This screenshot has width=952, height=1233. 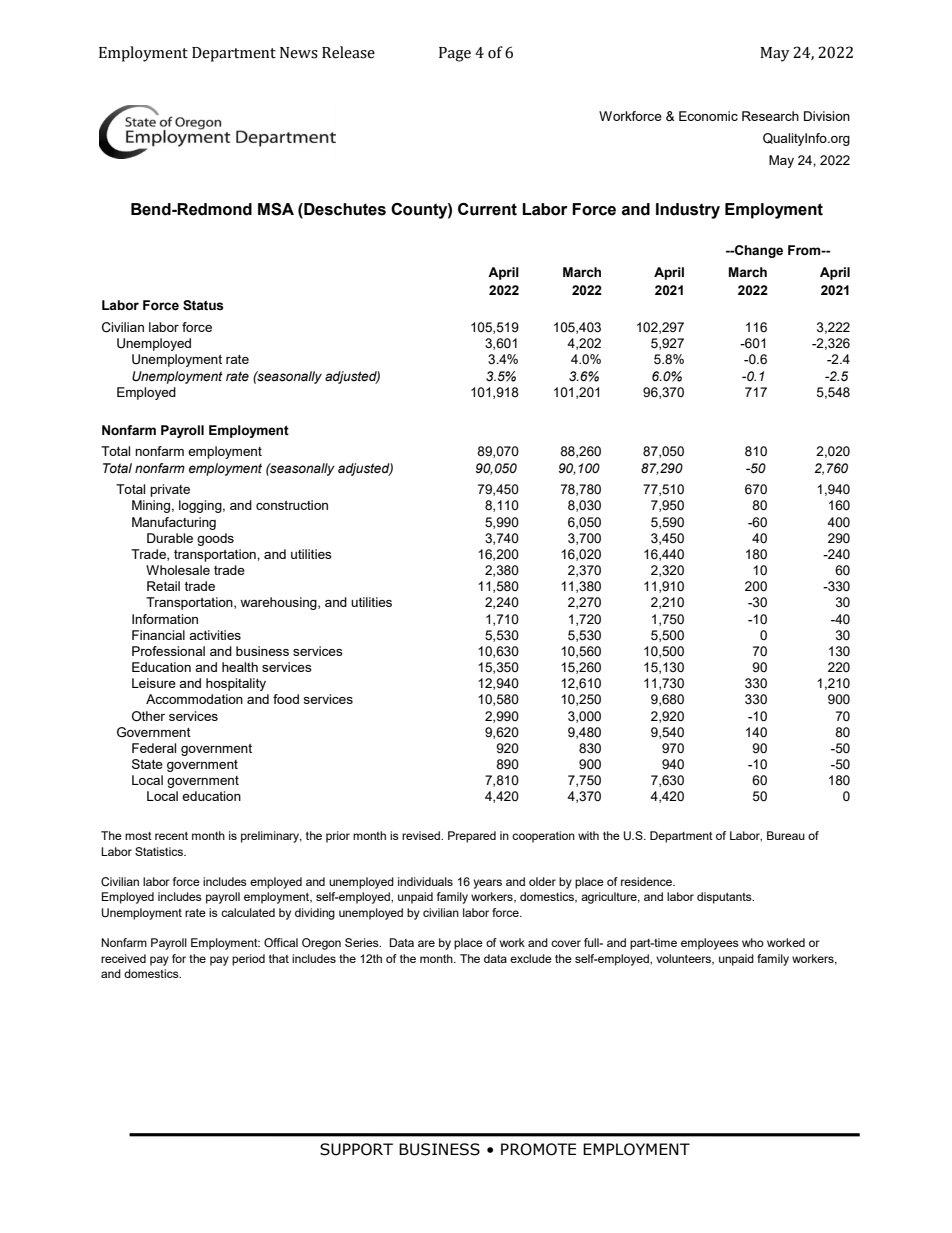 I want to click on warehousing, so click(x=279, y=603).
